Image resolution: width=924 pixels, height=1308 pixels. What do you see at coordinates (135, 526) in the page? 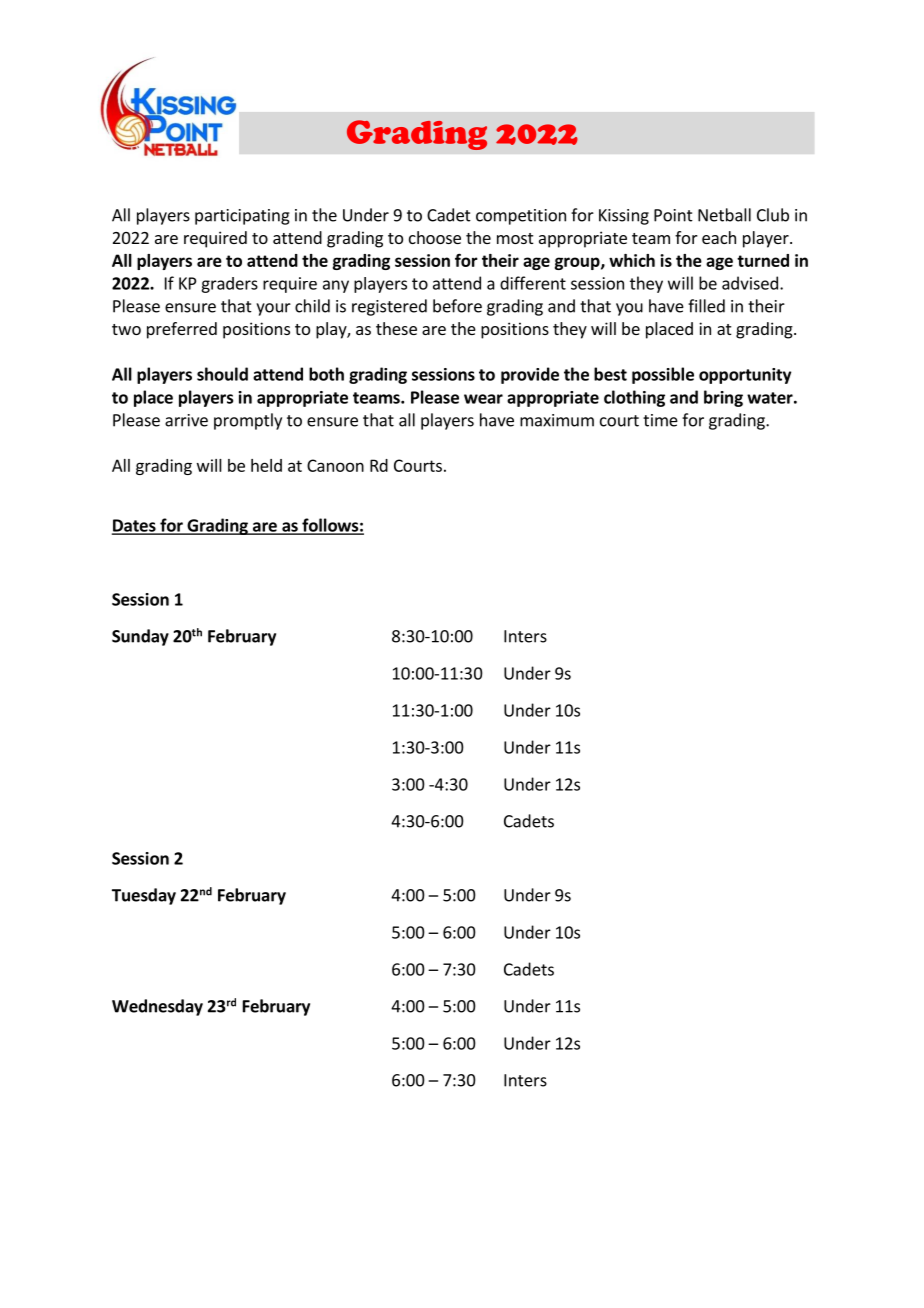
I see `Dates` at bounding box center [135, 526].
